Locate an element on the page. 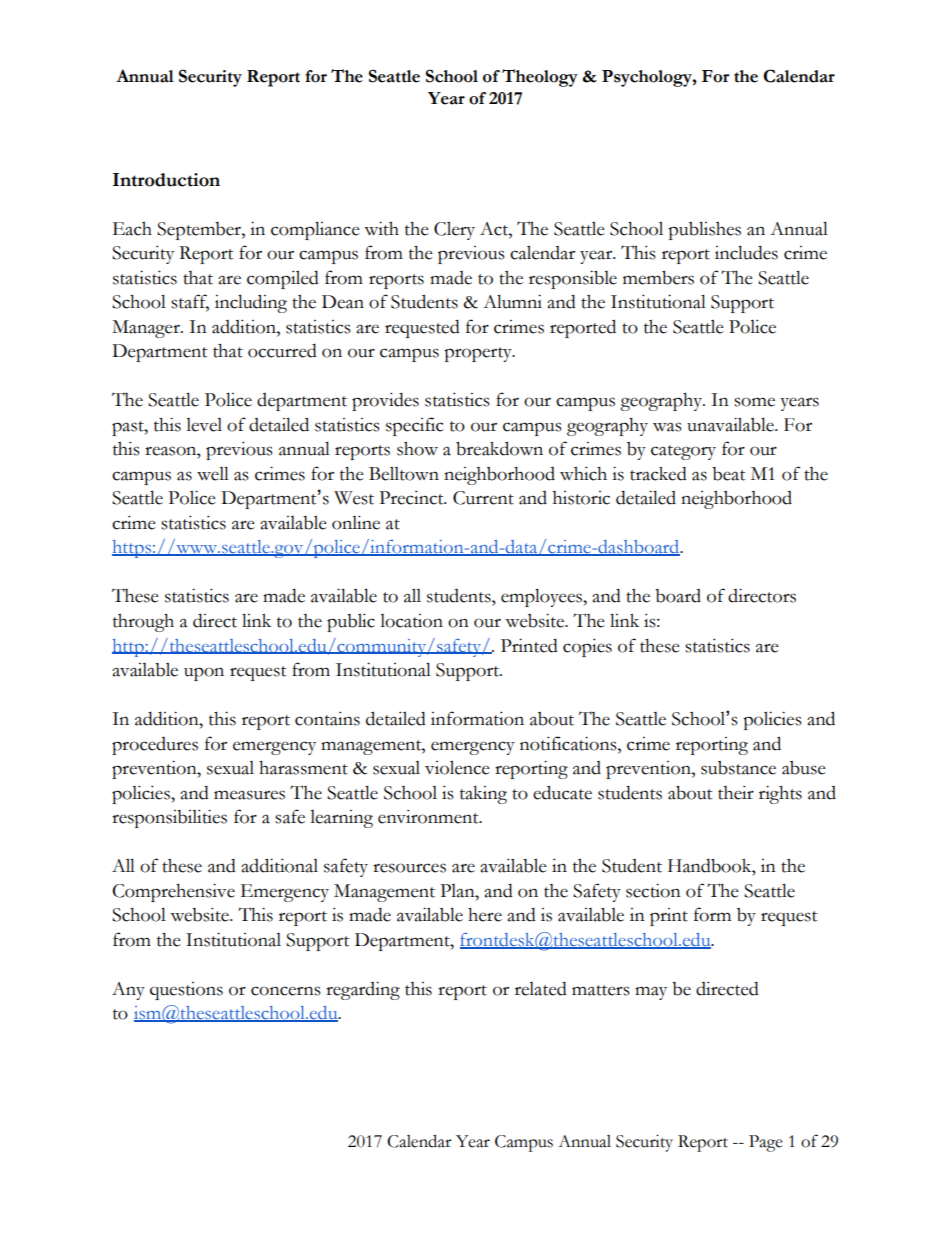  Theology is located at coordinates (540, 78).
